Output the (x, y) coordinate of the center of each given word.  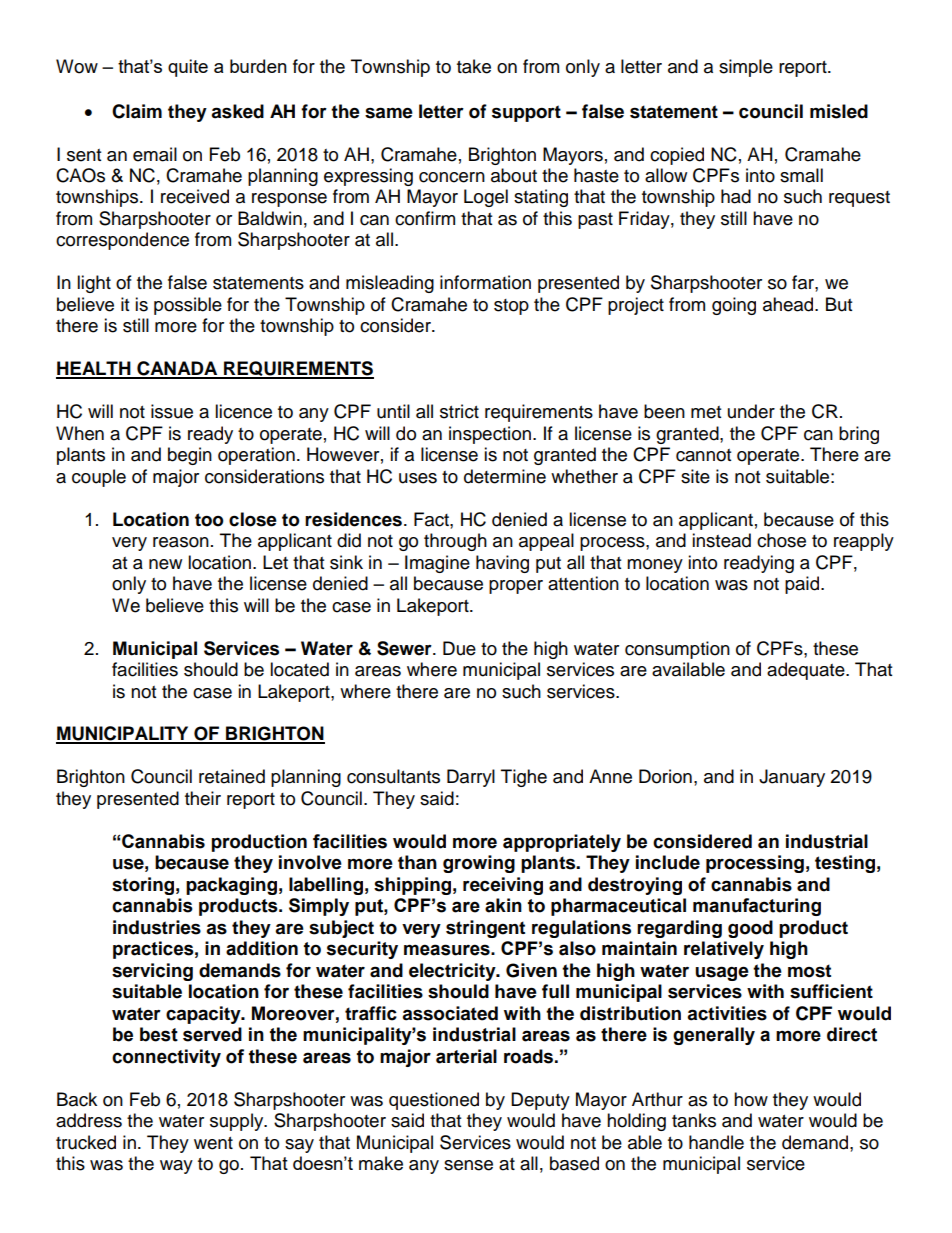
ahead (789, 304)
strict (459, 411)
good (750, 929)
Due (459, 648)
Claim (137, 111)
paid (803, 585)
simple (746, 68)
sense (468, 1165)
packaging (231, 886)
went (213, 1143)
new (165, 564)
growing (479, 864)
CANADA (177, 369)
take (474, 66)
